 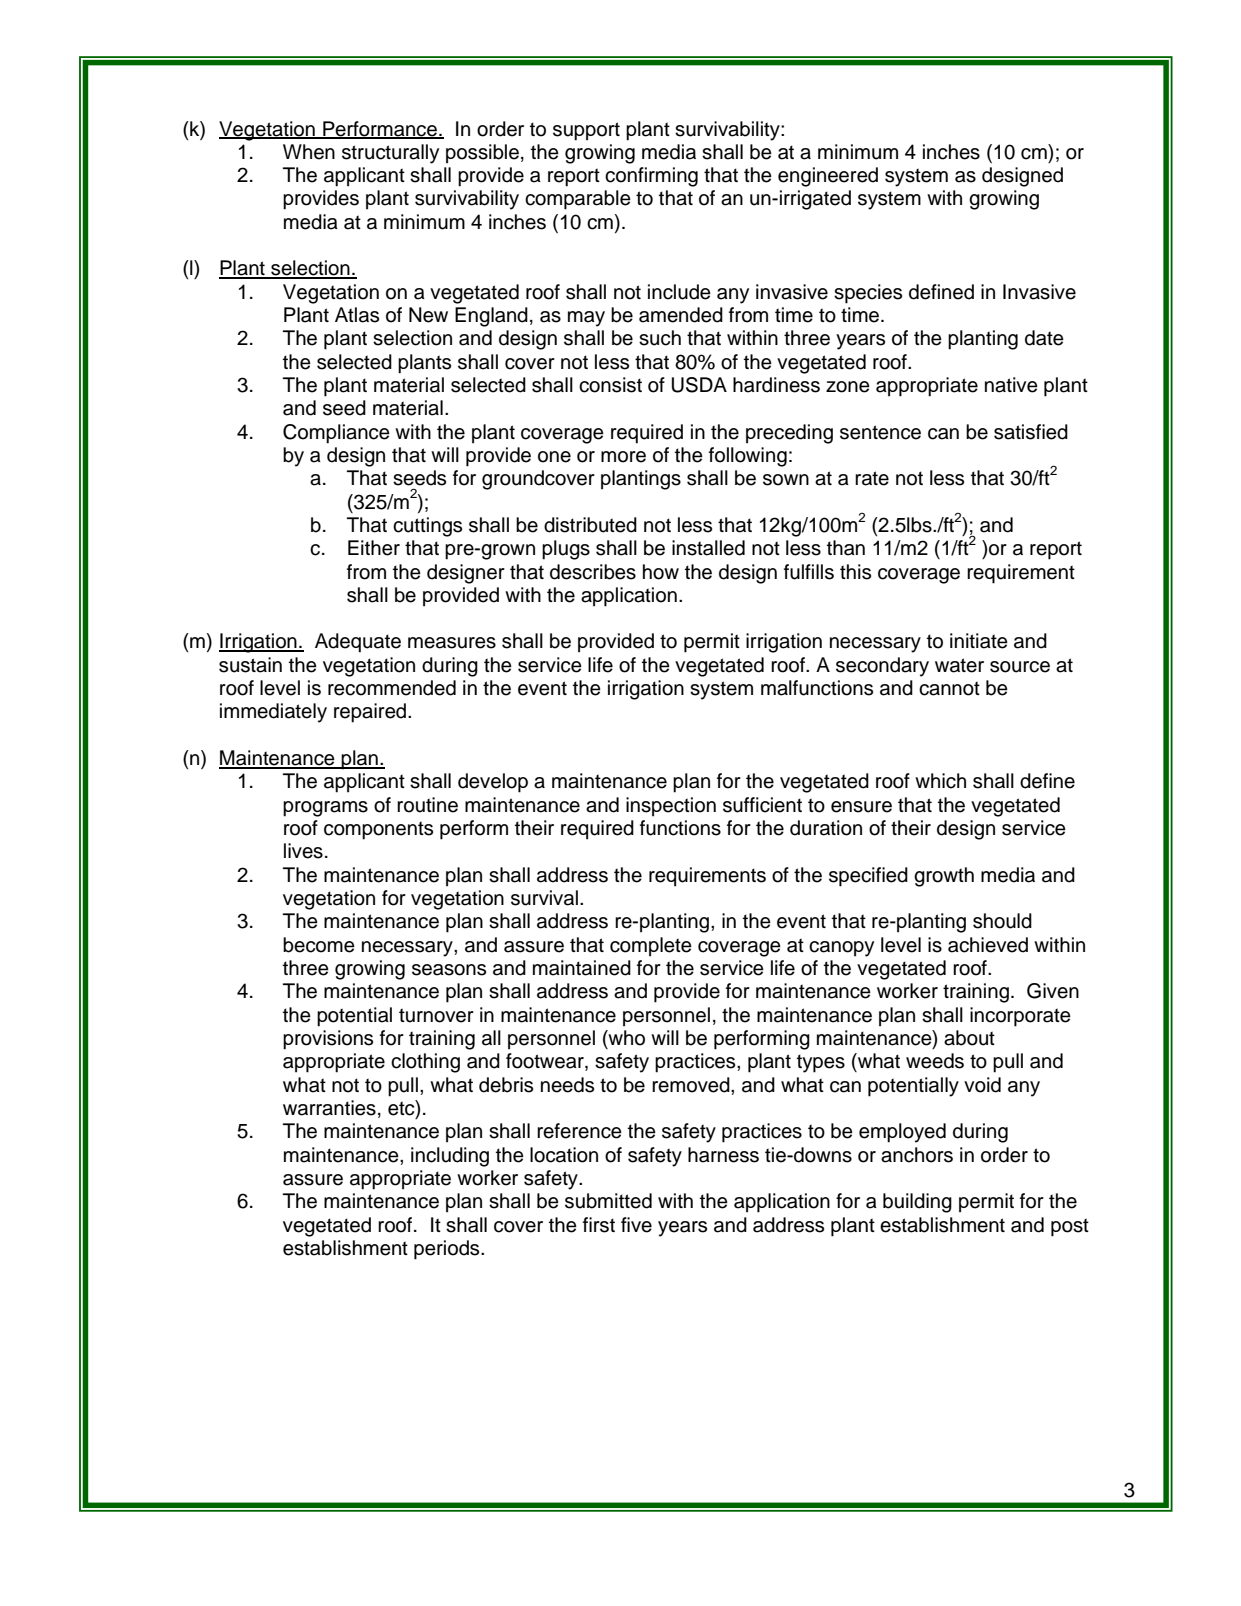 I want to click on become, so click(x=319, y=945).
